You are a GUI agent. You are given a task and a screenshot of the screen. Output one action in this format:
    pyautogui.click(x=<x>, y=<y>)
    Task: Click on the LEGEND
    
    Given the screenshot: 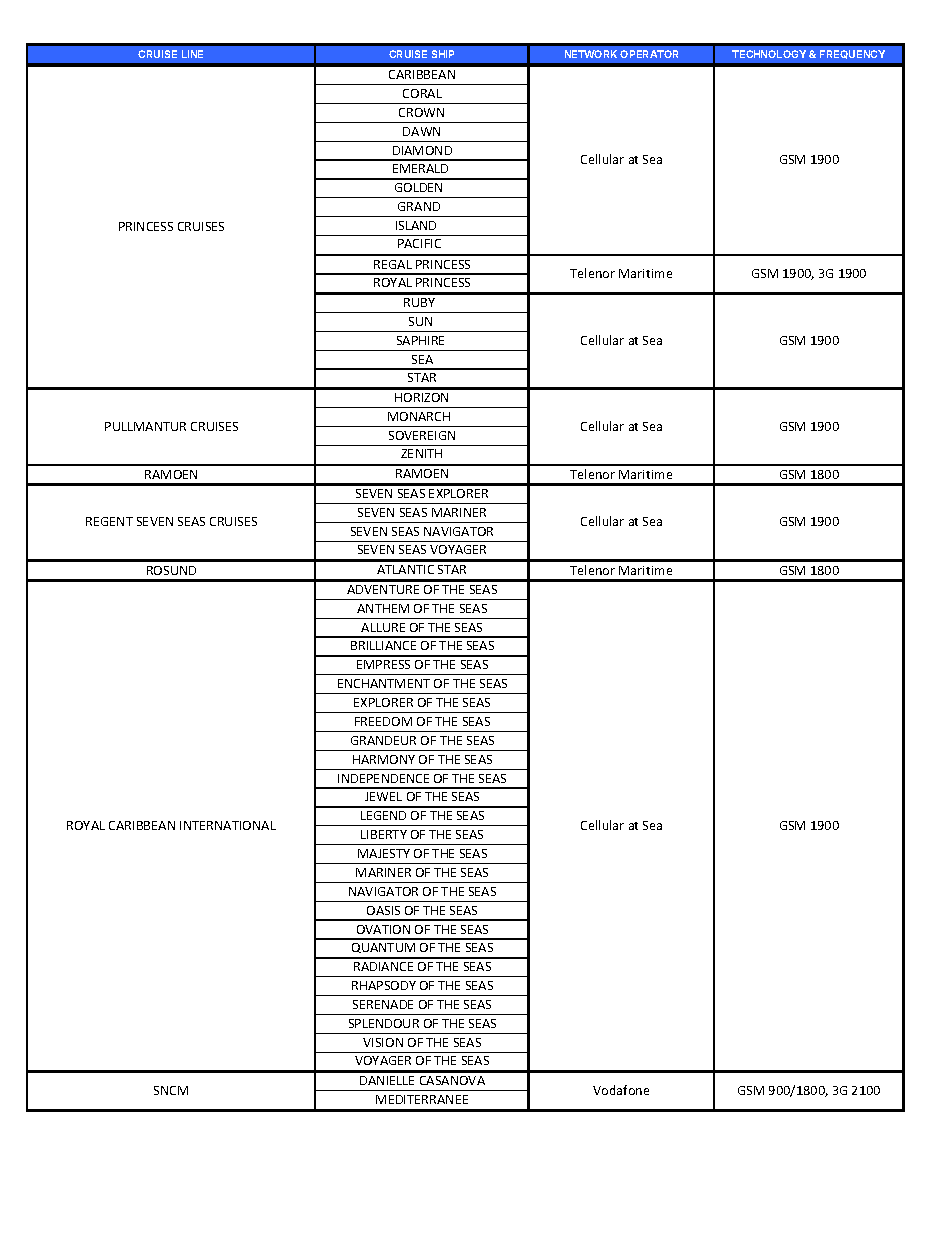 What is the action you would take?
    pyautogui.click(x=383, y=815)
